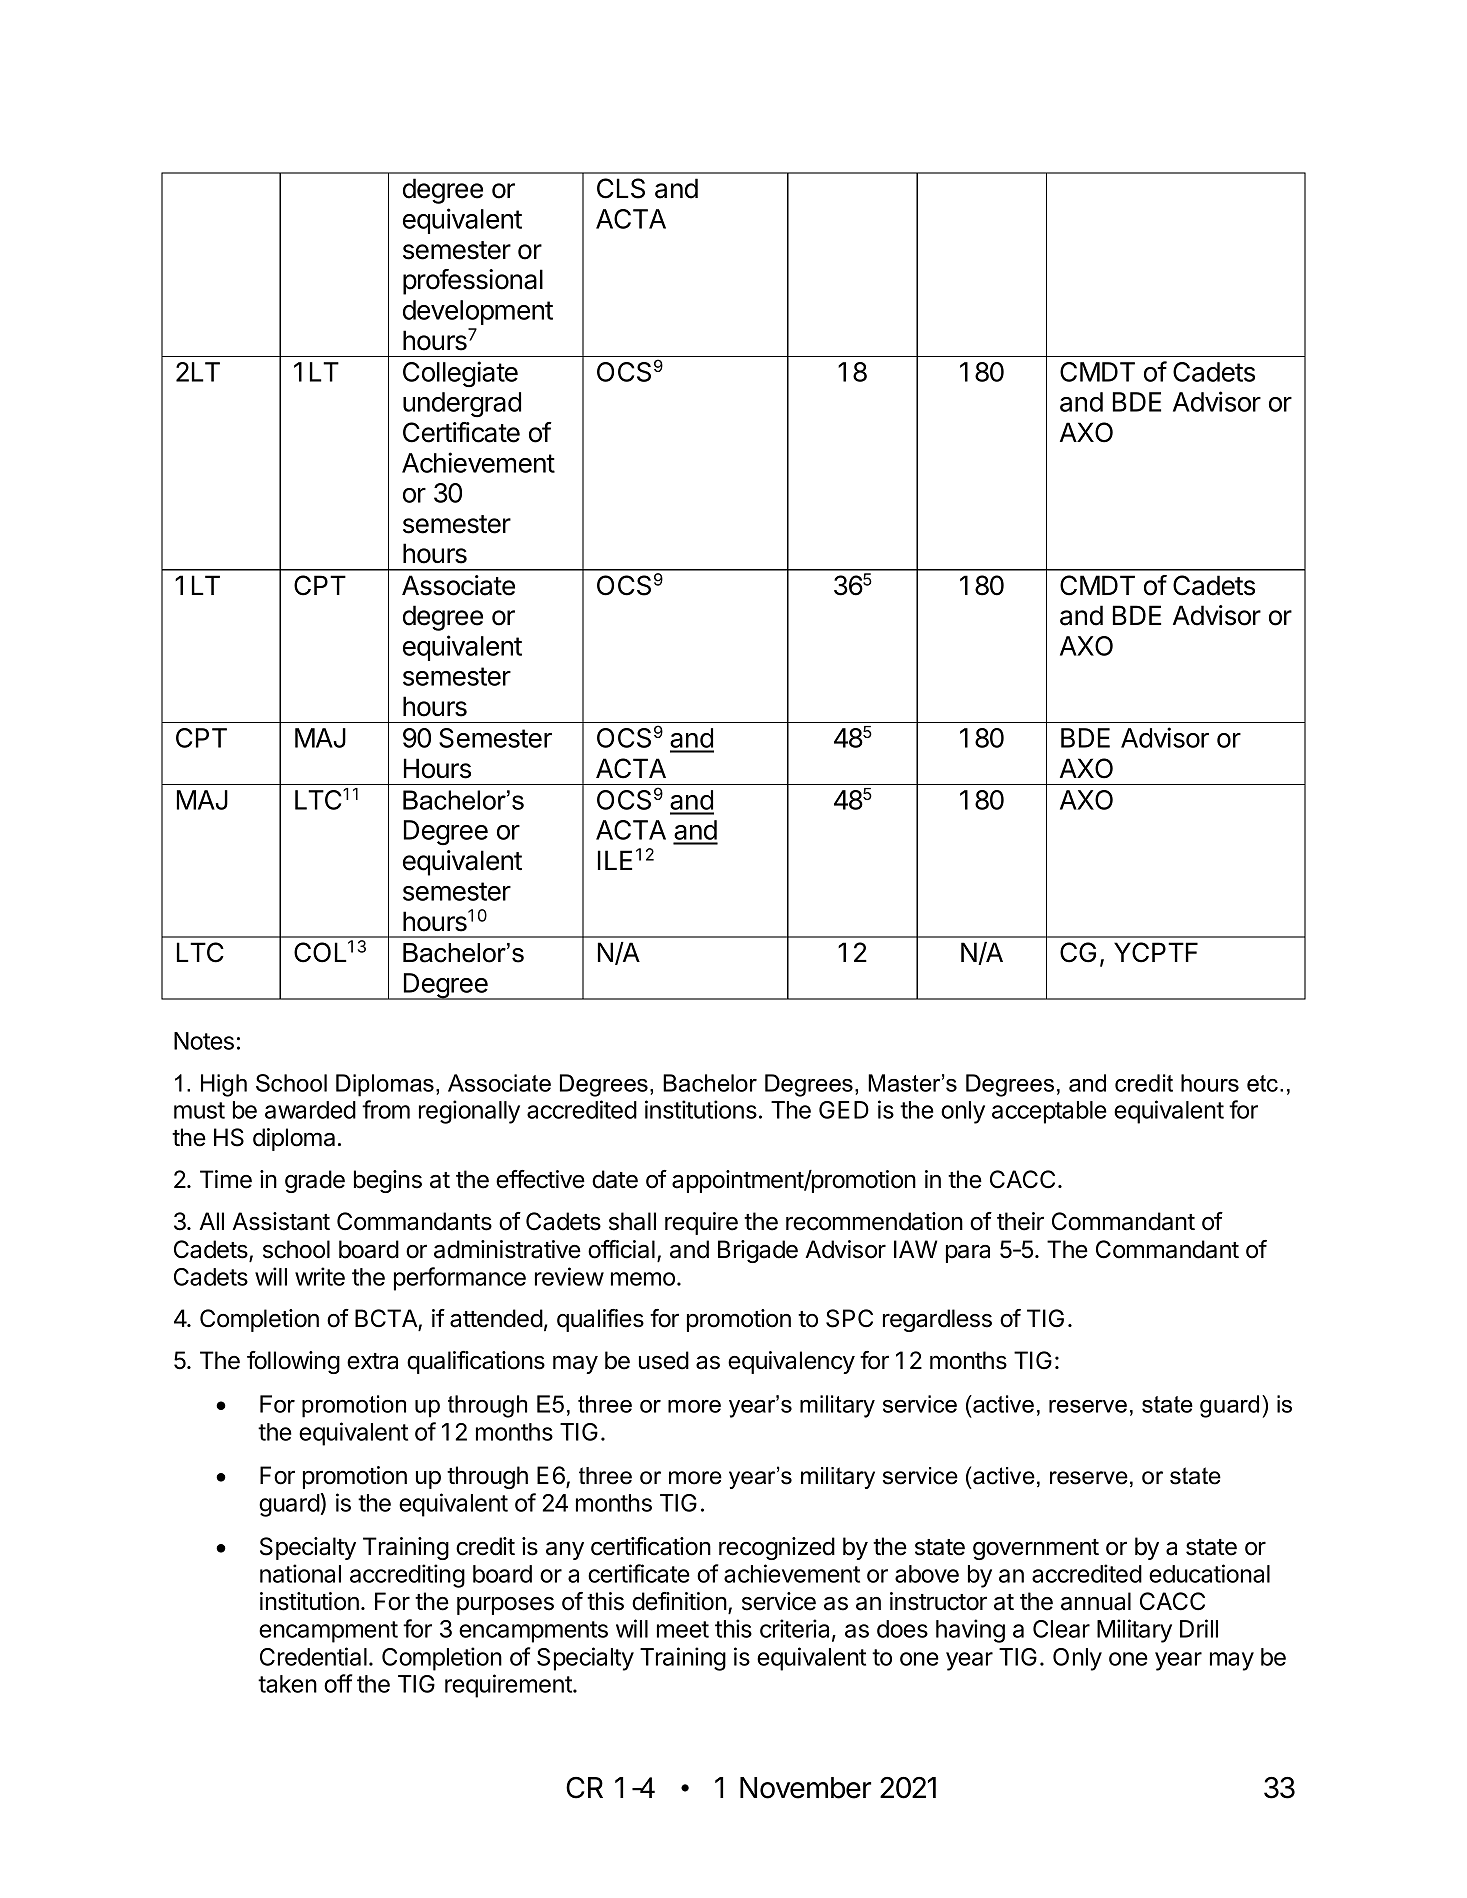  What do you see at coordinates (621, 188) in the page?
I see `CLS` at bounding box center [621, 188].
